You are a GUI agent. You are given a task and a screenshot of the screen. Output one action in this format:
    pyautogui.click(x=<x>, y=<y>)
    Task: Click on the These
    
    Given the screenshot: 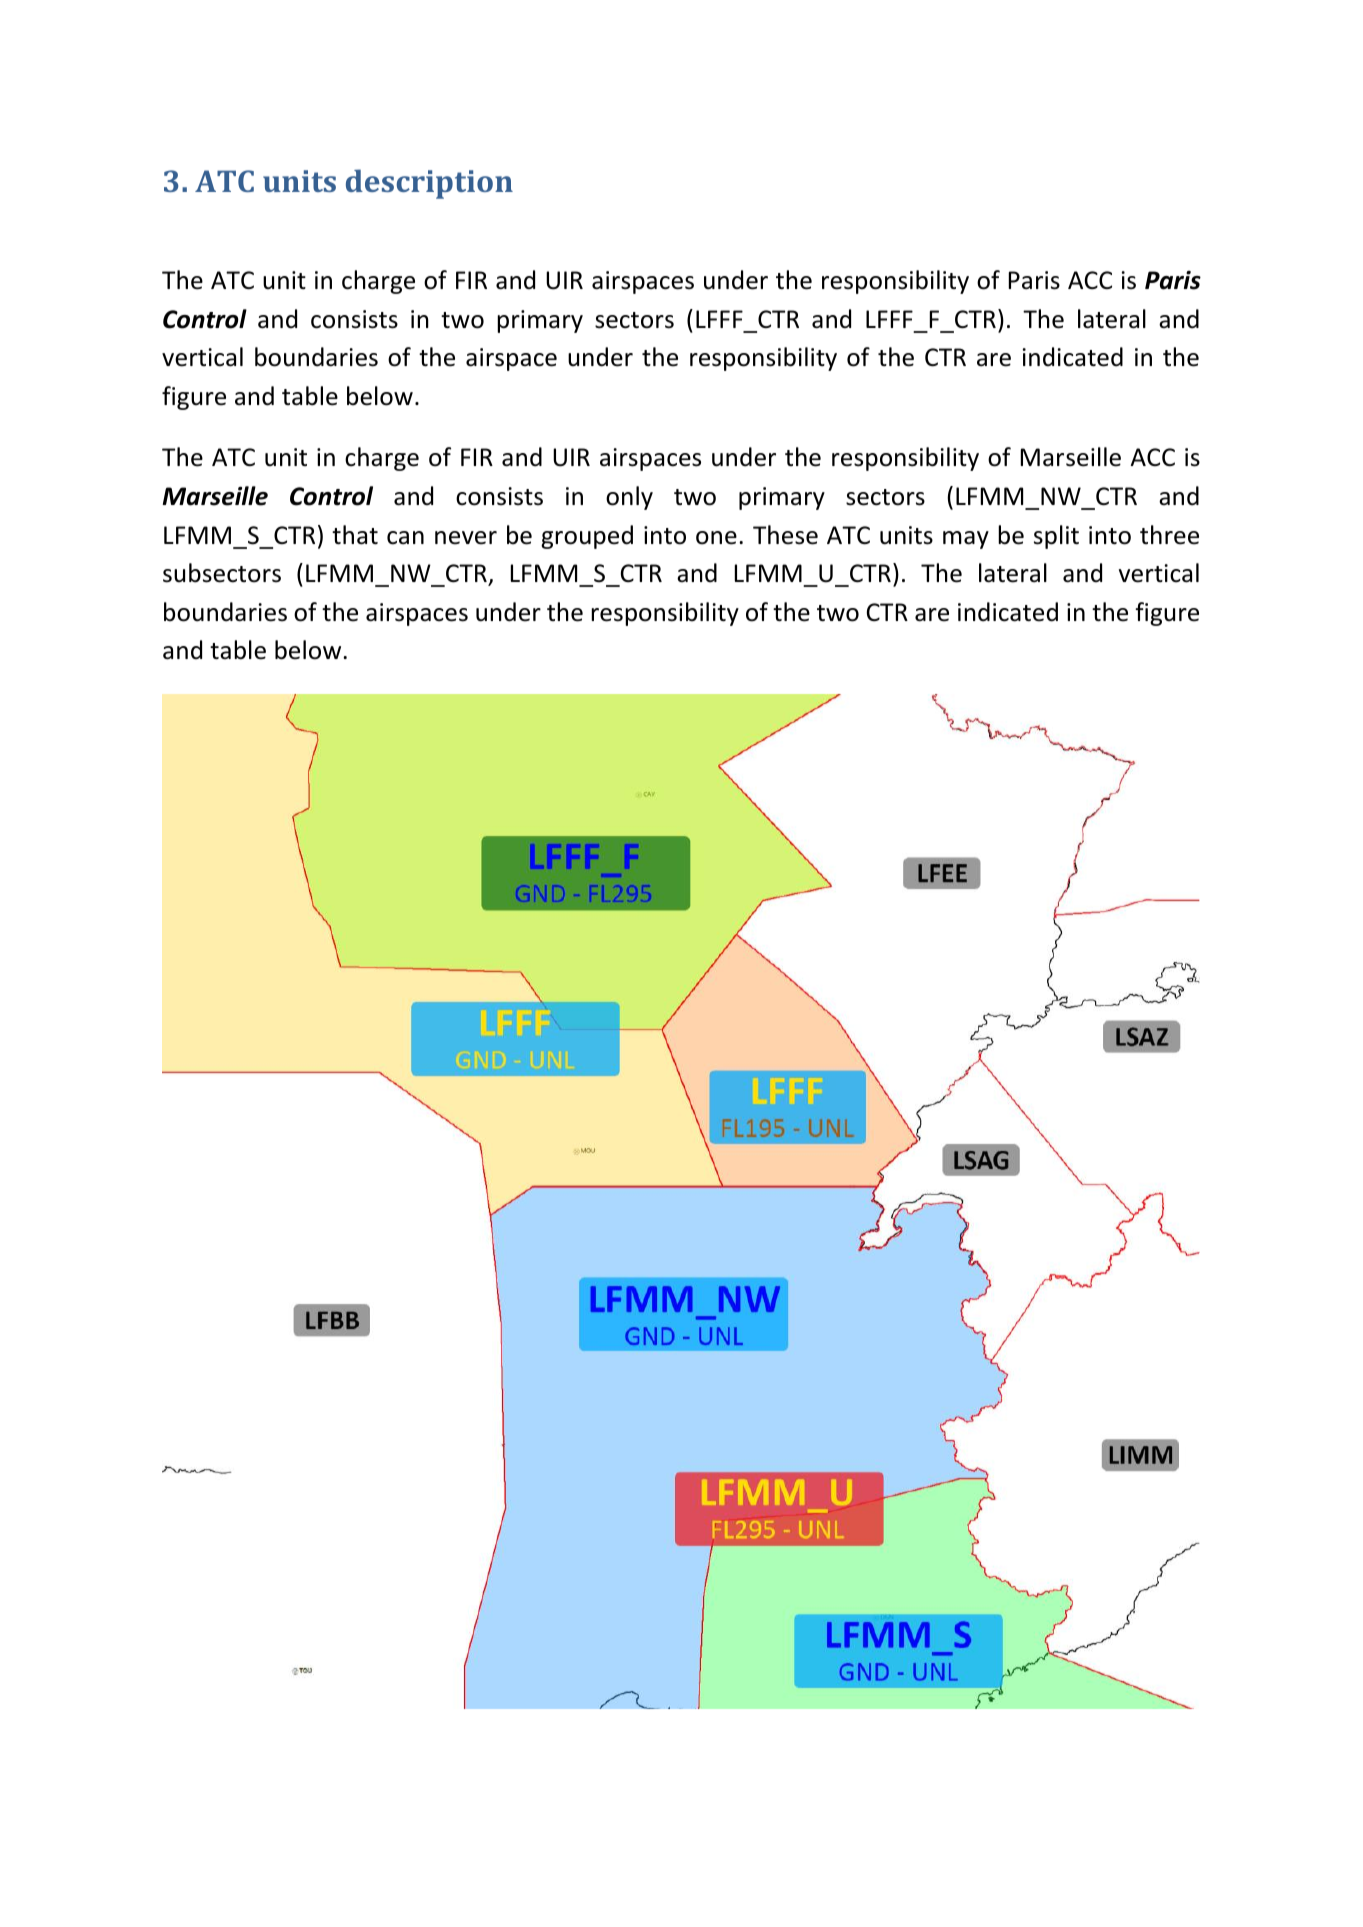 What is the action you would take?
    pyautogui.click(x=785, y=535)
